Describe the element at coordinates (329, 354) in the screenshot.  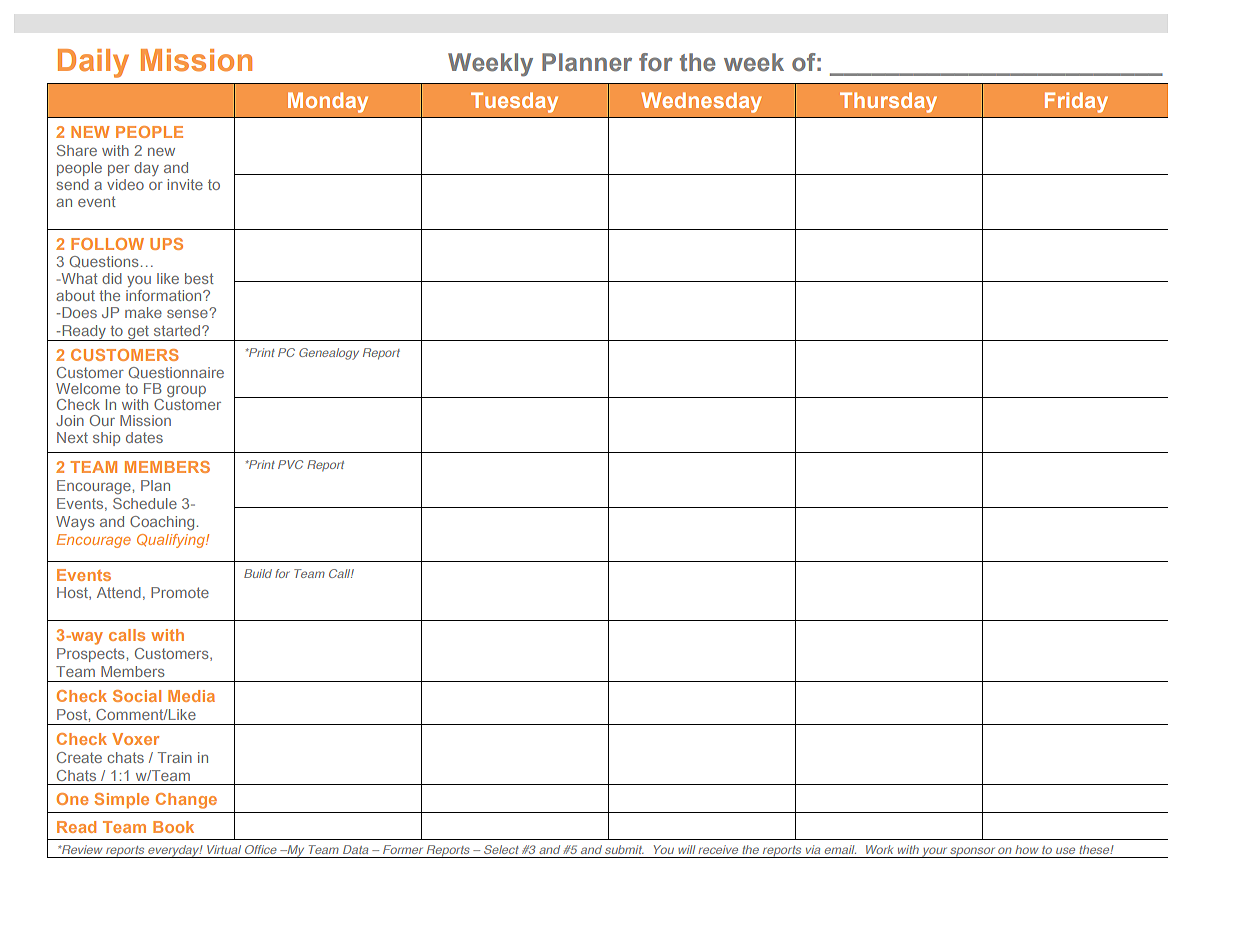
I see `Genealogy` at that location.
